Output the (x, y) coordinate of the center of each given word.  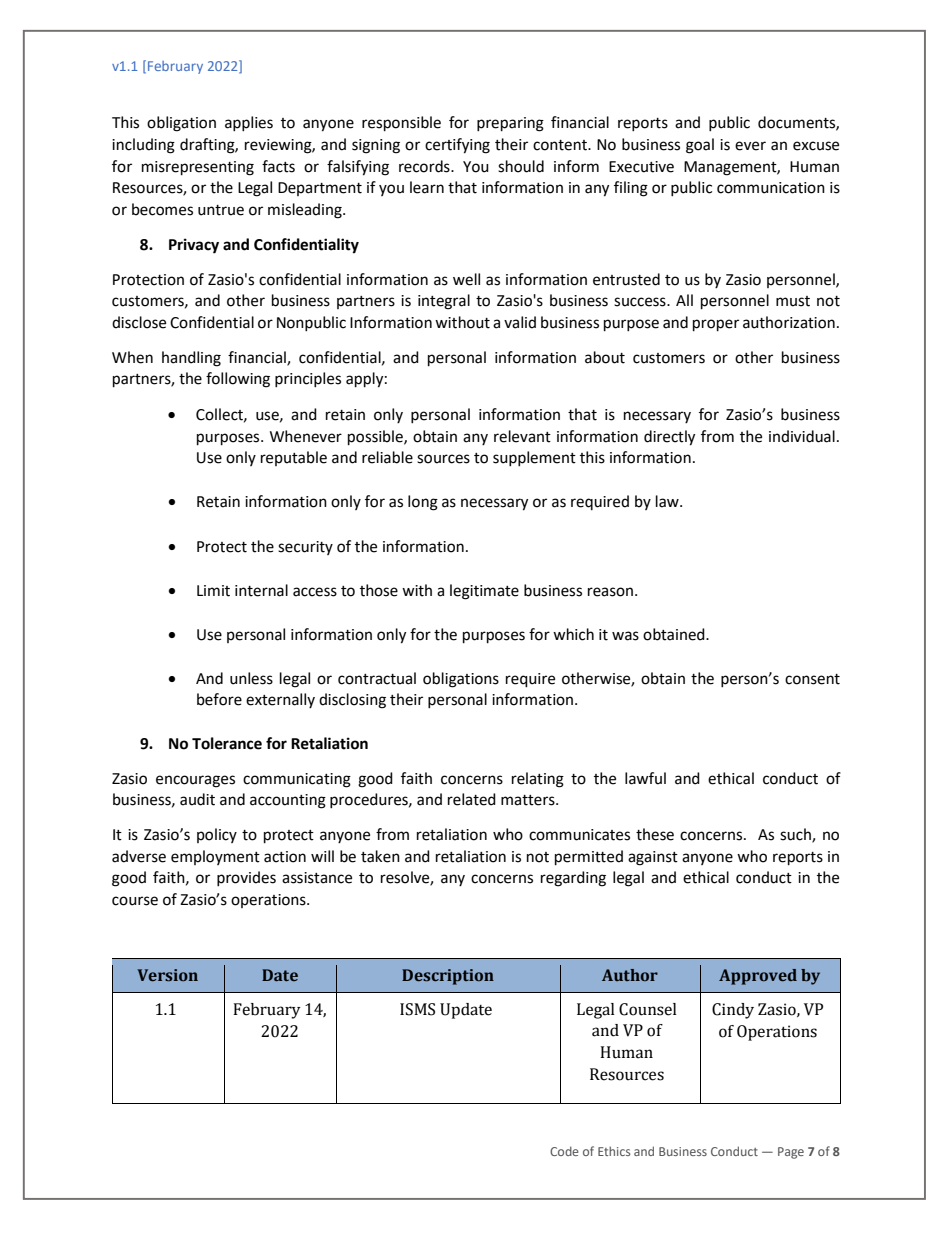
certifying (457, 146)
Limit (213, 591)
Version (167, 975)
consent (812, 679)
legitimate (484, 592)
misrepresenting (198, 168)
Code (564, 1151)
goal (700, 146)
